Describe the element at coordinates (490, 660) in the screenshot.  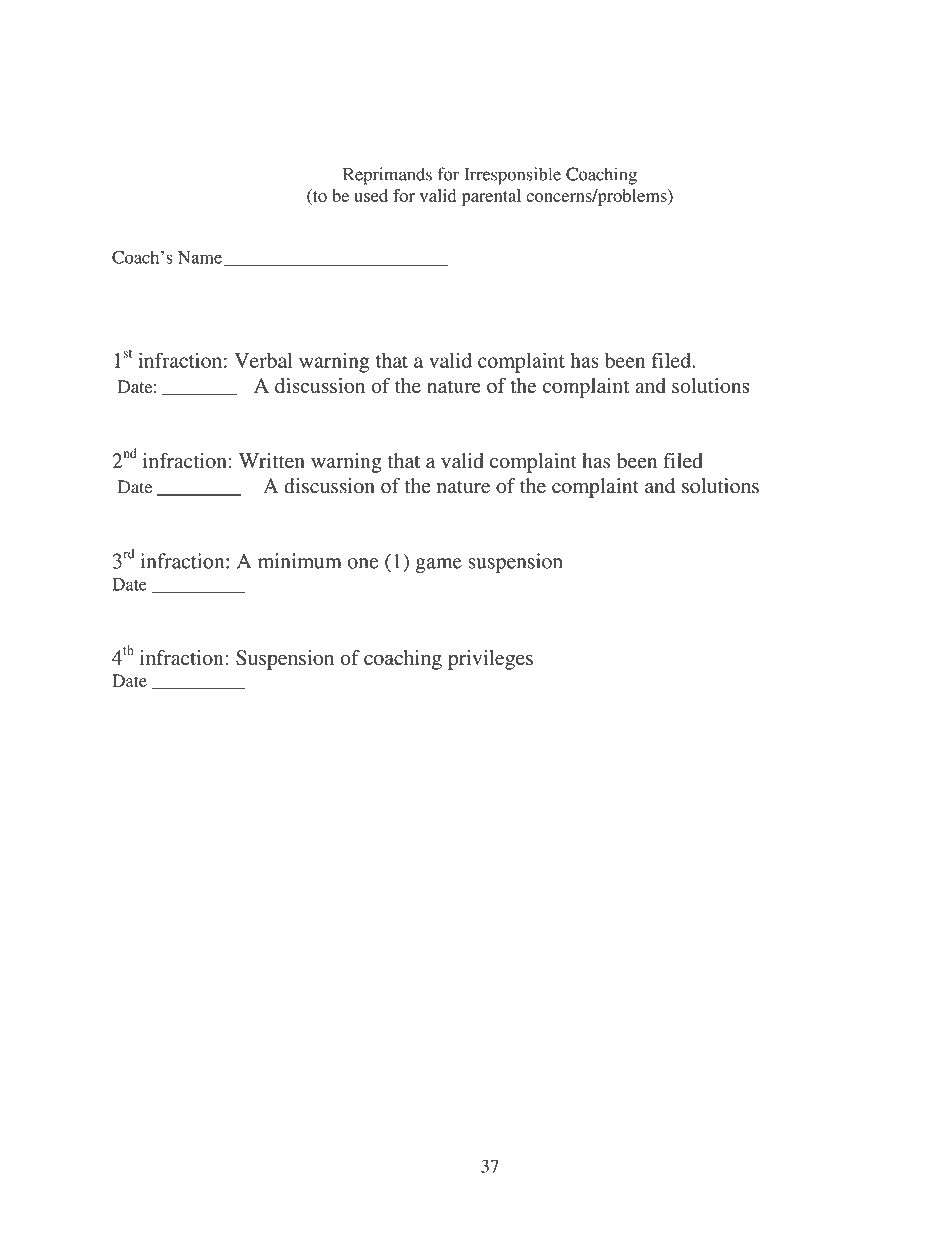
I see `privileges` at that location.
